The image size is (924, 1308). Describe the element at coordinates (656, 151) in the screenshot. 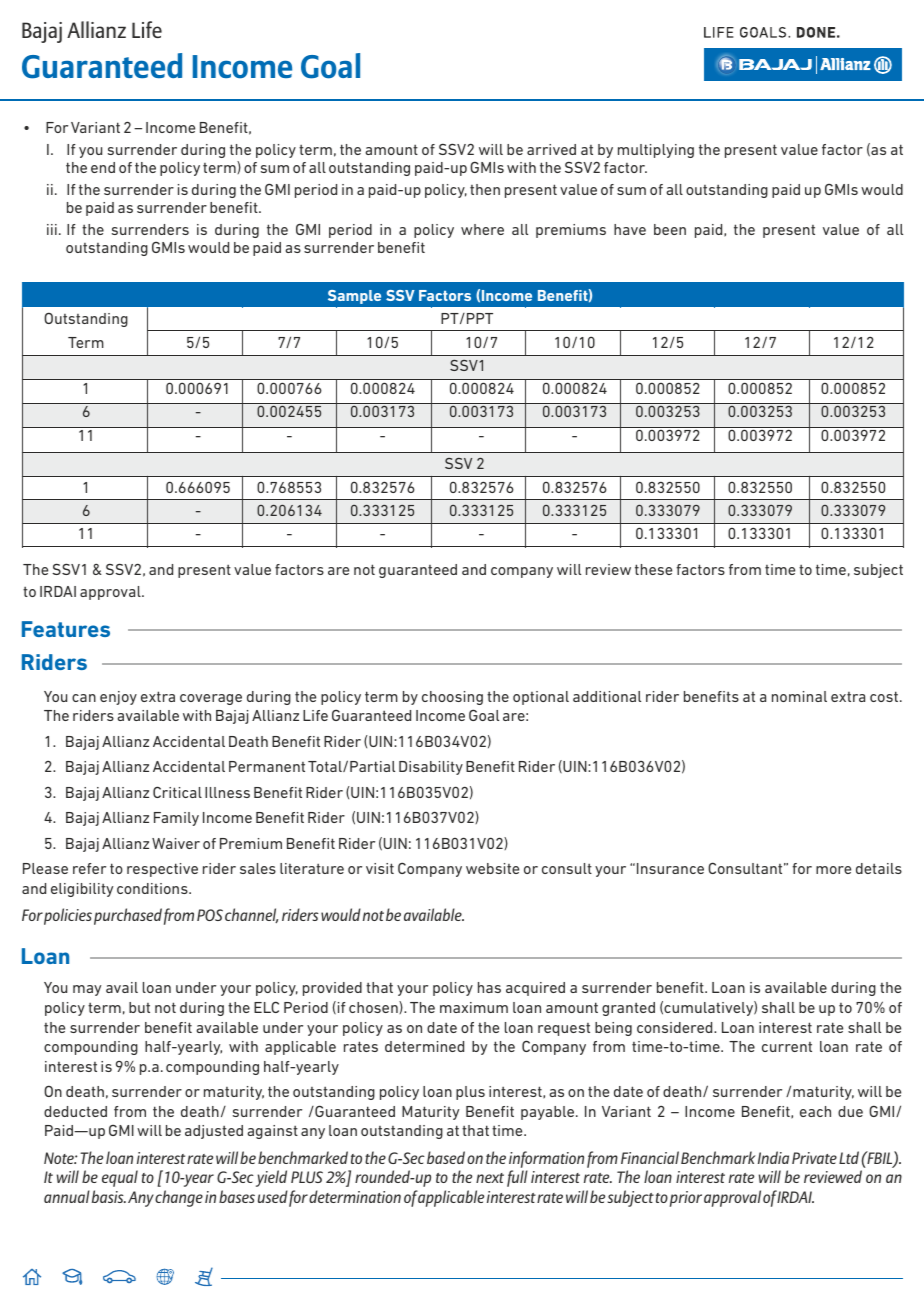

I see `multiplying` at that location.
